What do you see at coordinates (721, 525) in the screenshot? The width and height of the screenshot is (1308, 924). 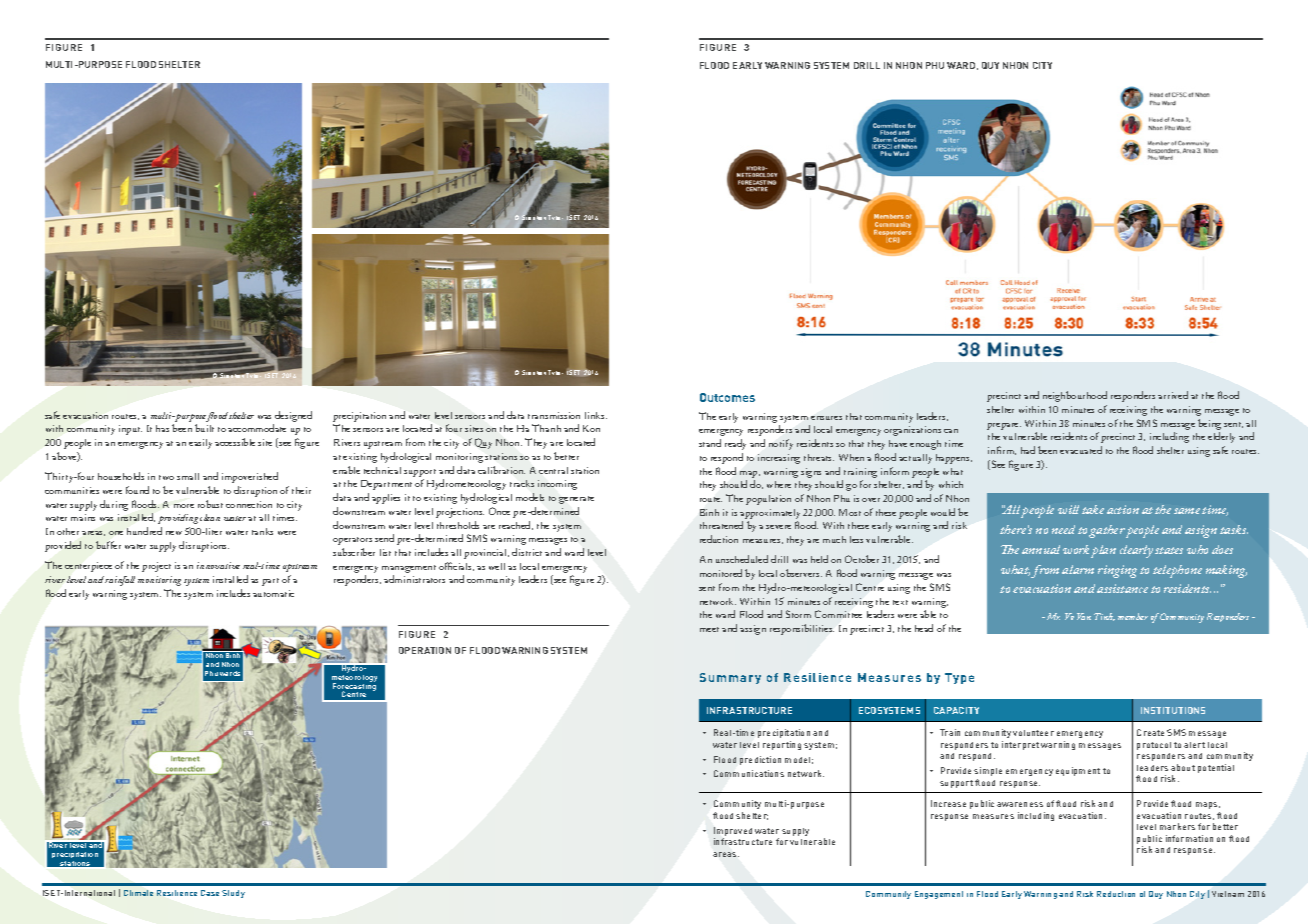 I see `threatened` at bounding box center [721, 525].
